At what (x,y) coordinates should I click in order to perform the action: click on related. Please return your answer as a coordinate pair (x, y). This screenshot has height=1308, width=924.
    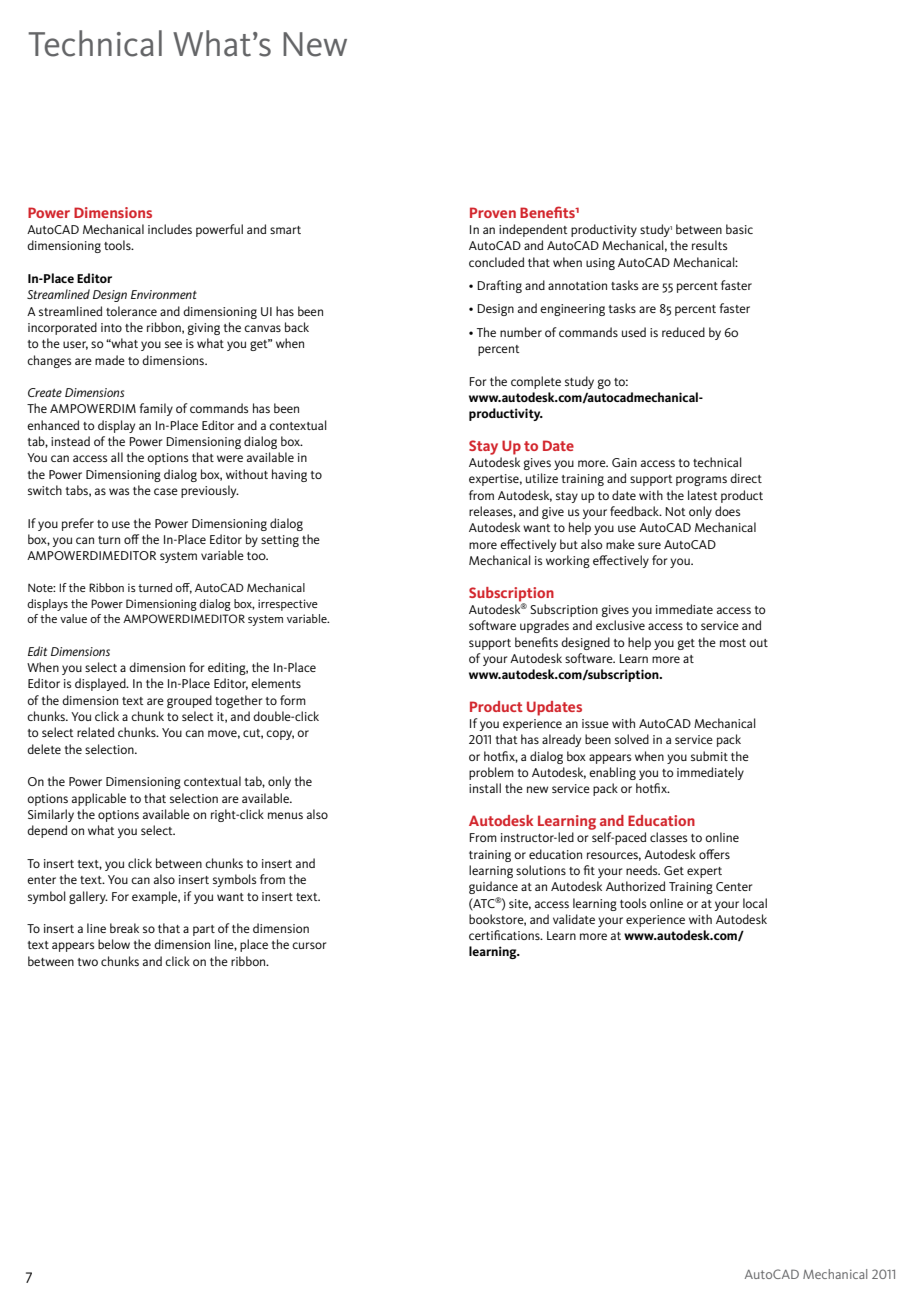
    Looking at the image, I should click on (95, 732).
